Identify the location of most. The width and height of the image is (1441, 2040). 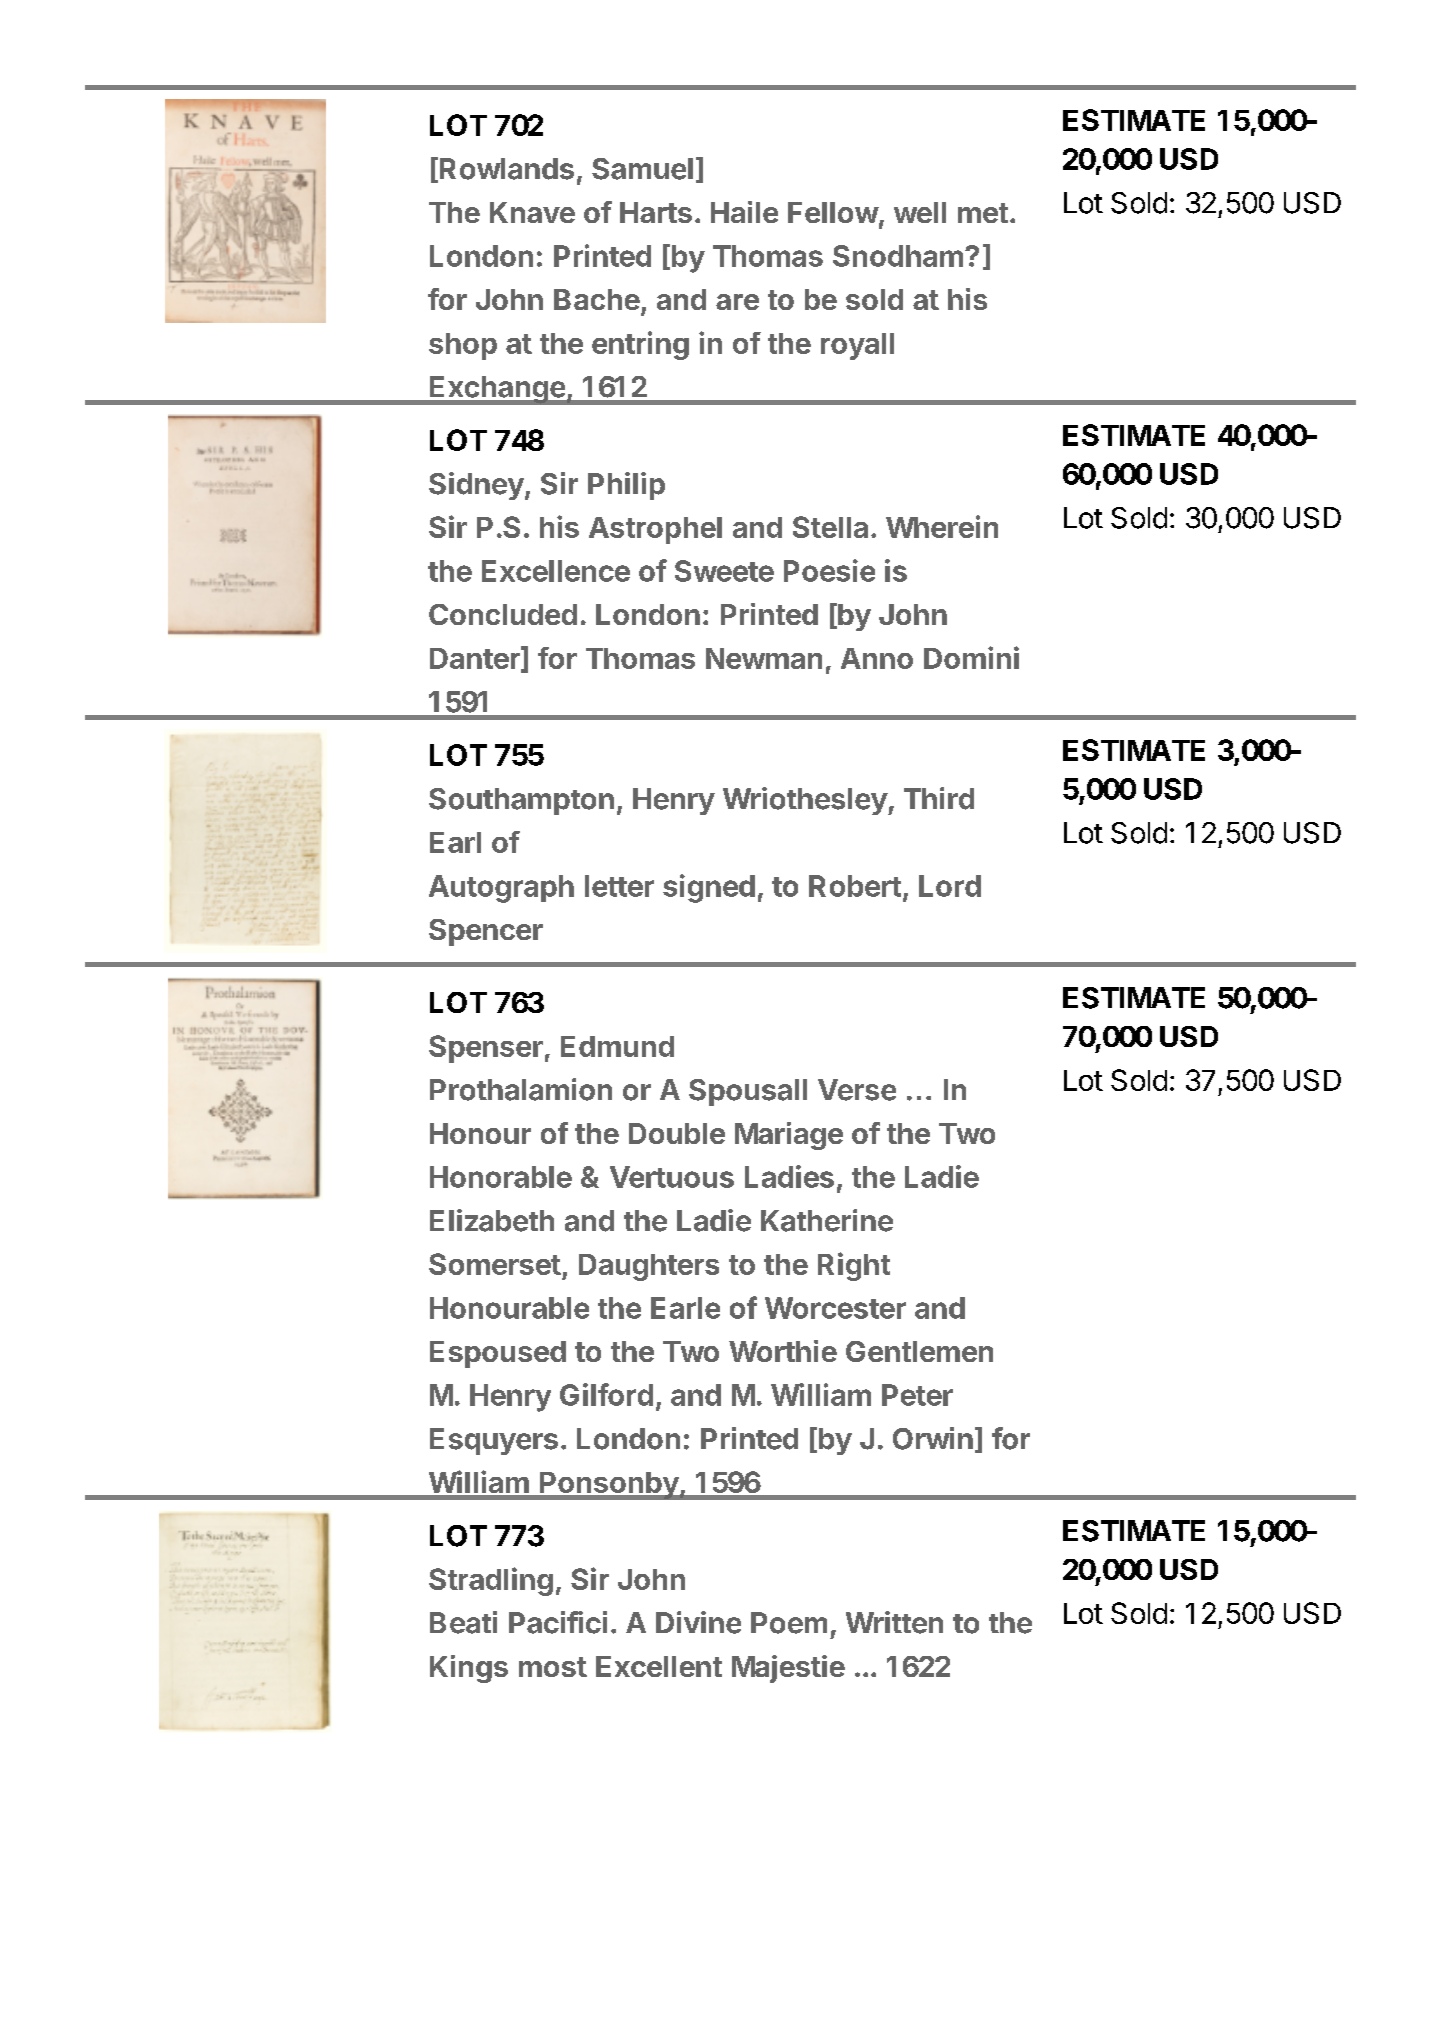
(553, 1667).
